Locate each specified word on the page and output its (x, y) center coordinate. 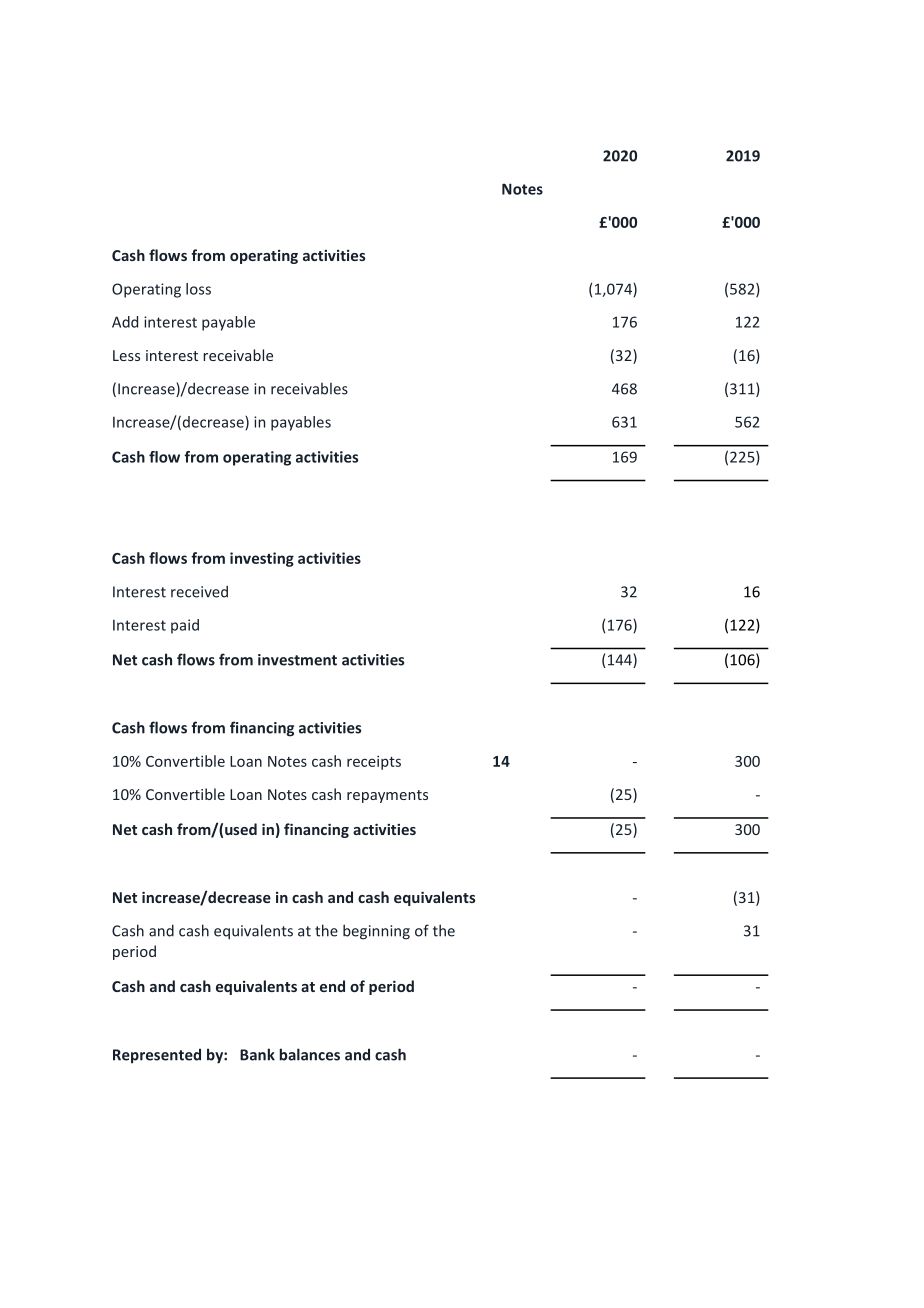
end (332, 986)
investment (297, 660)
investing (262, 559)
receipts (374, 763)
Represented (157, 1056)
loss (198, 289)
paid (185, 626)
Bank (257, 1054)
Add (125, 322)
